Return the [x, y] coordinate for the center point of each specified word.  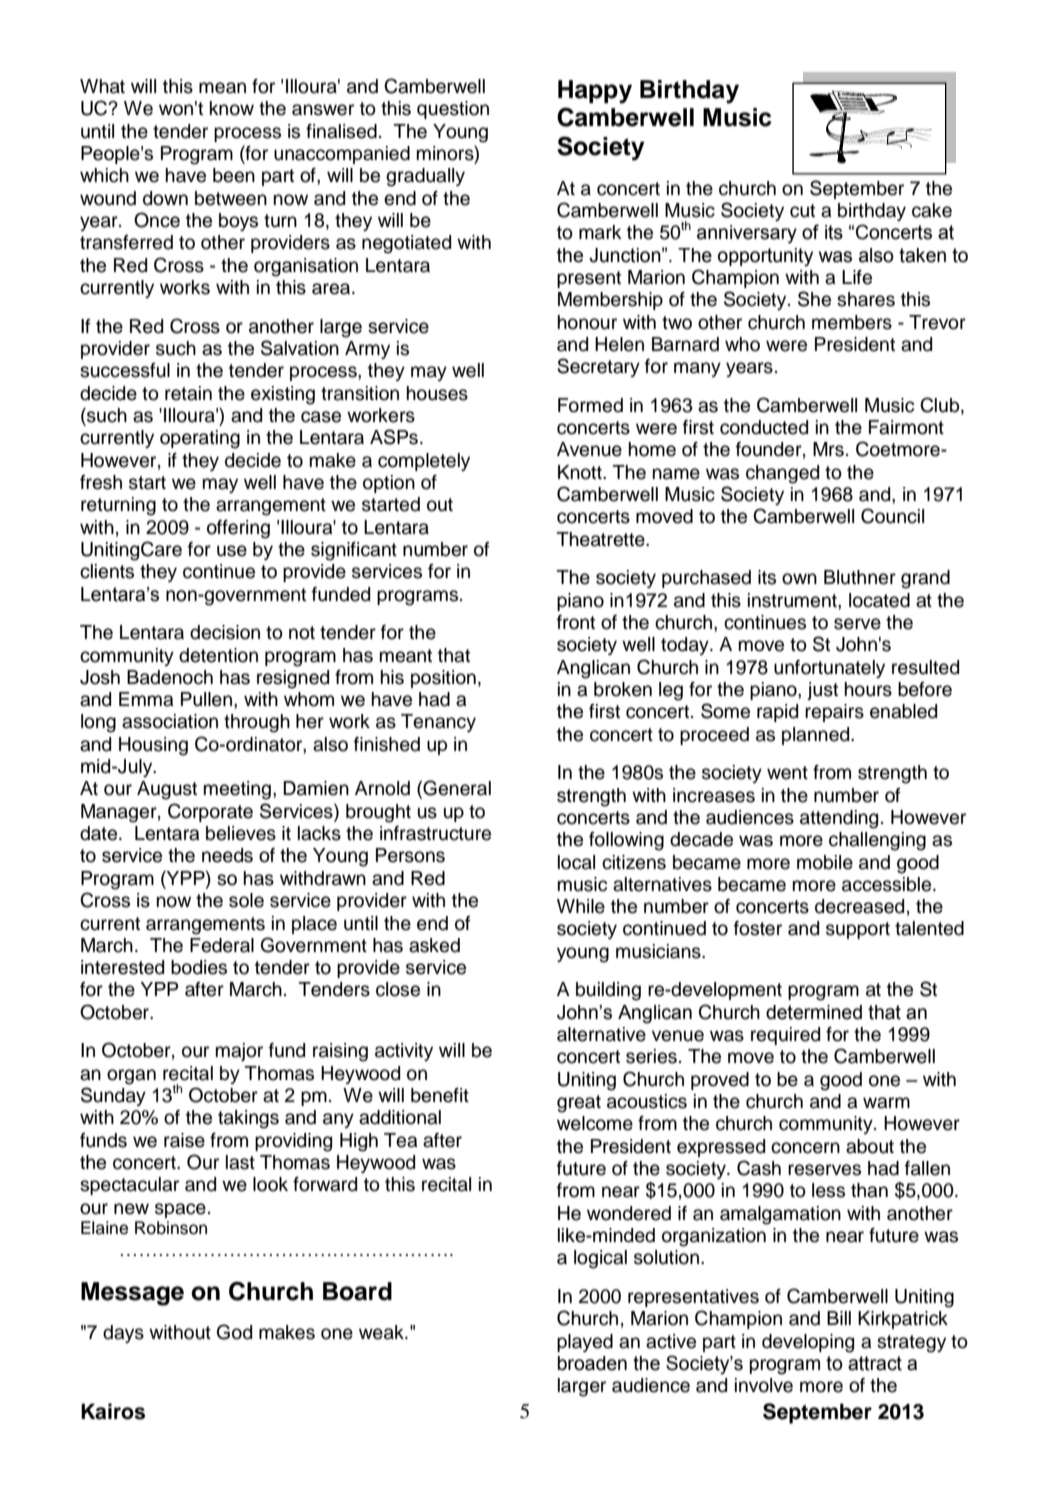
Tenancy [438, 723]
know [232, 108]
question [453, 110]
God [234, 1332]
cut [802, 211]
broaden [592, 1363]
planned [817, 736]
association [170, 721]
